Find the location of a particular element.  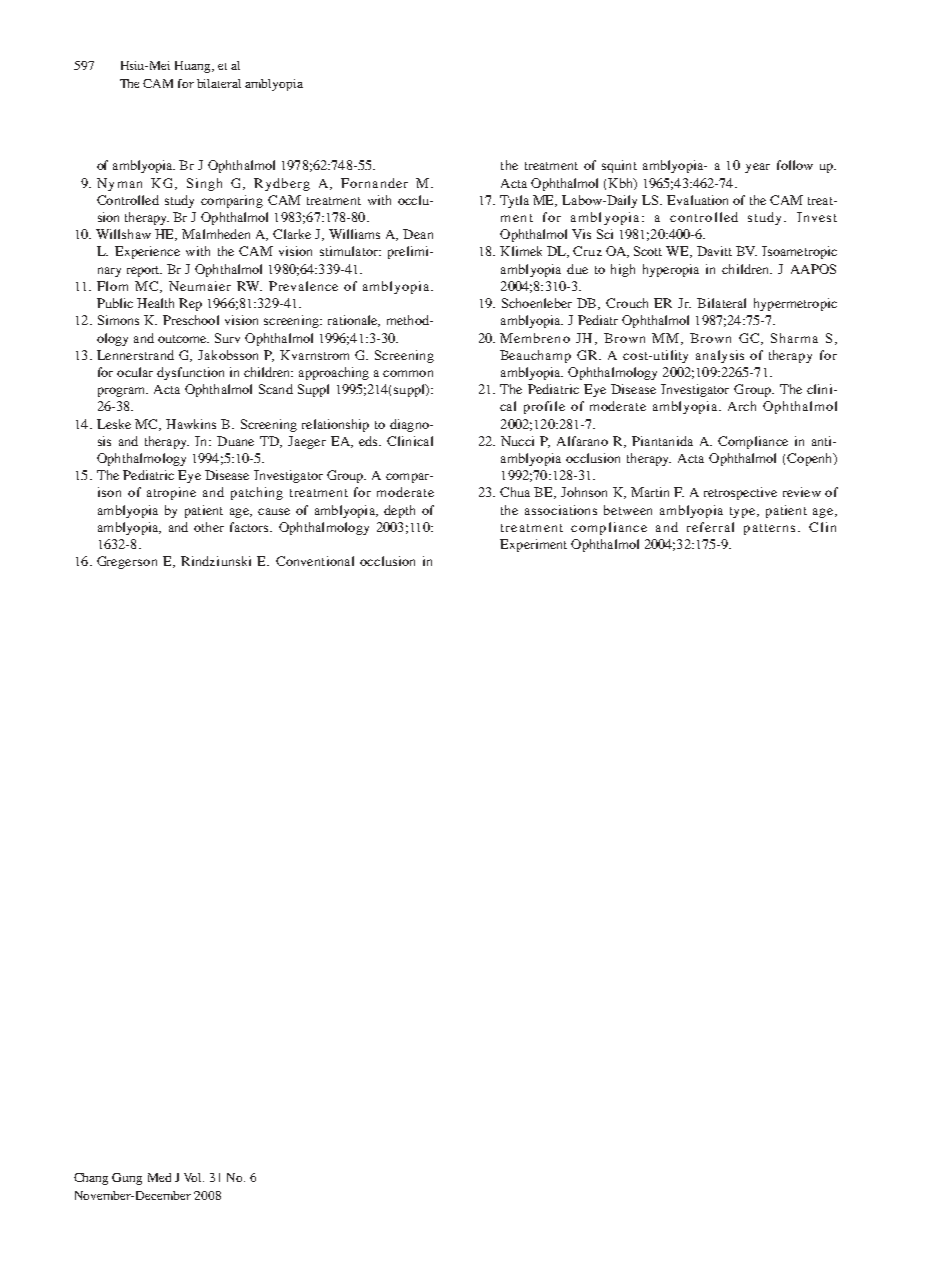

referral is located at coordinates (710, 527).
